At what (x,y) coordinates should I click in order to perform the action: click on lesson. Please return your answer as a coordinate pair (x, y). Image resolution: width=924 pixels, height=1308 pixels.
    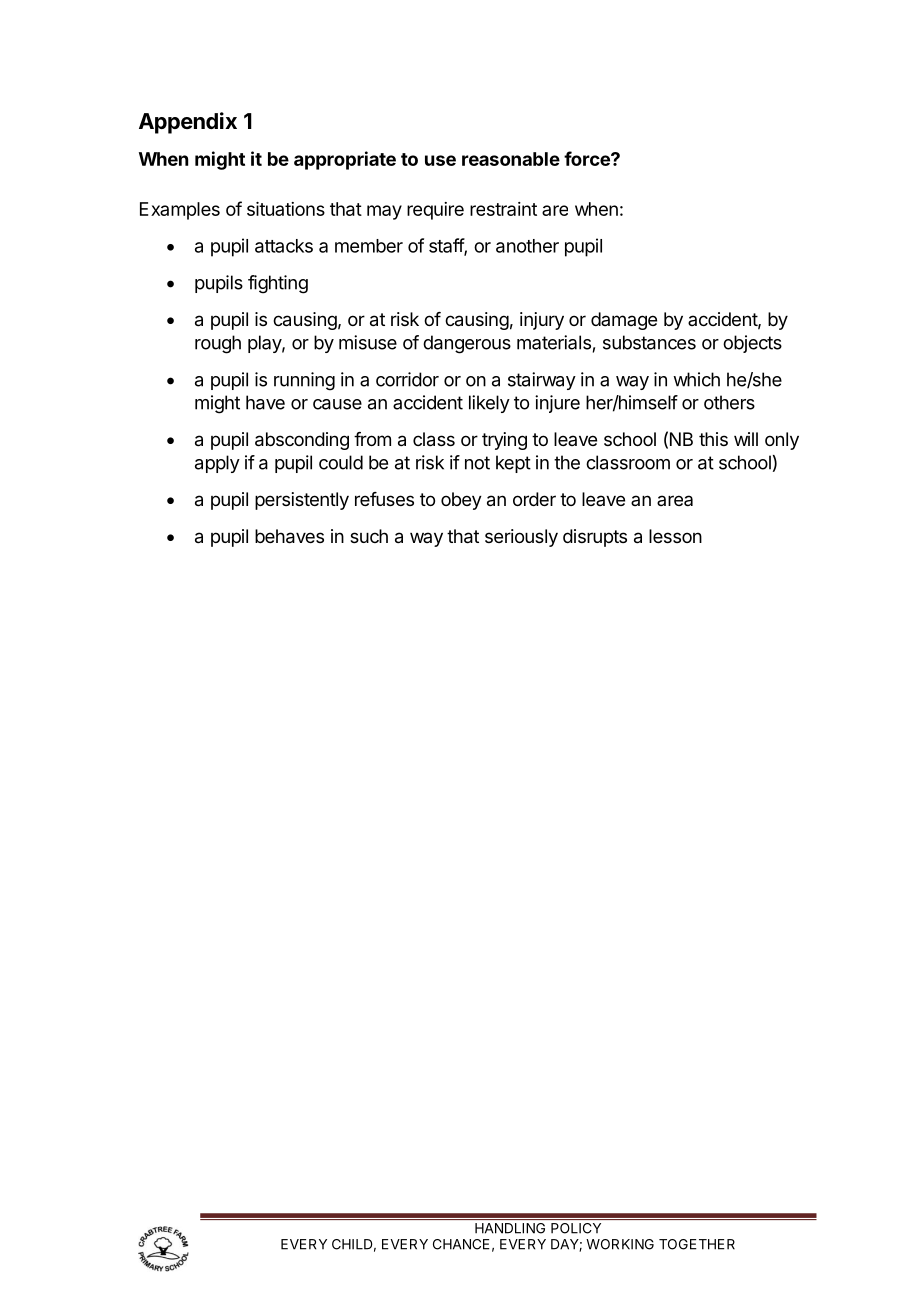
    Looking at the image, I should click on (675, 536).
